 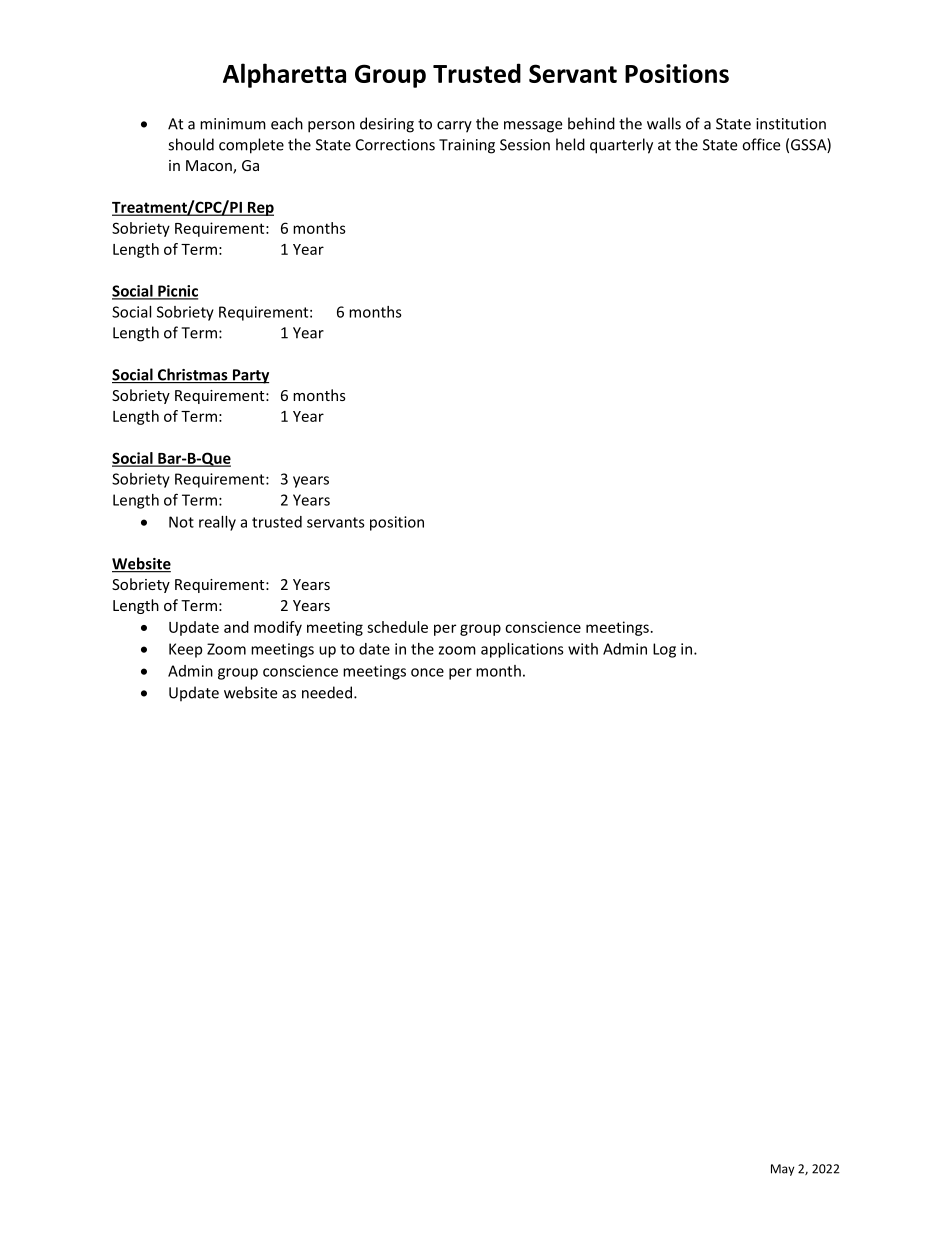 What do you see at coordinates (233, 124) in the screenshot?
I see `minimum` at bounding box center [233, 124].
